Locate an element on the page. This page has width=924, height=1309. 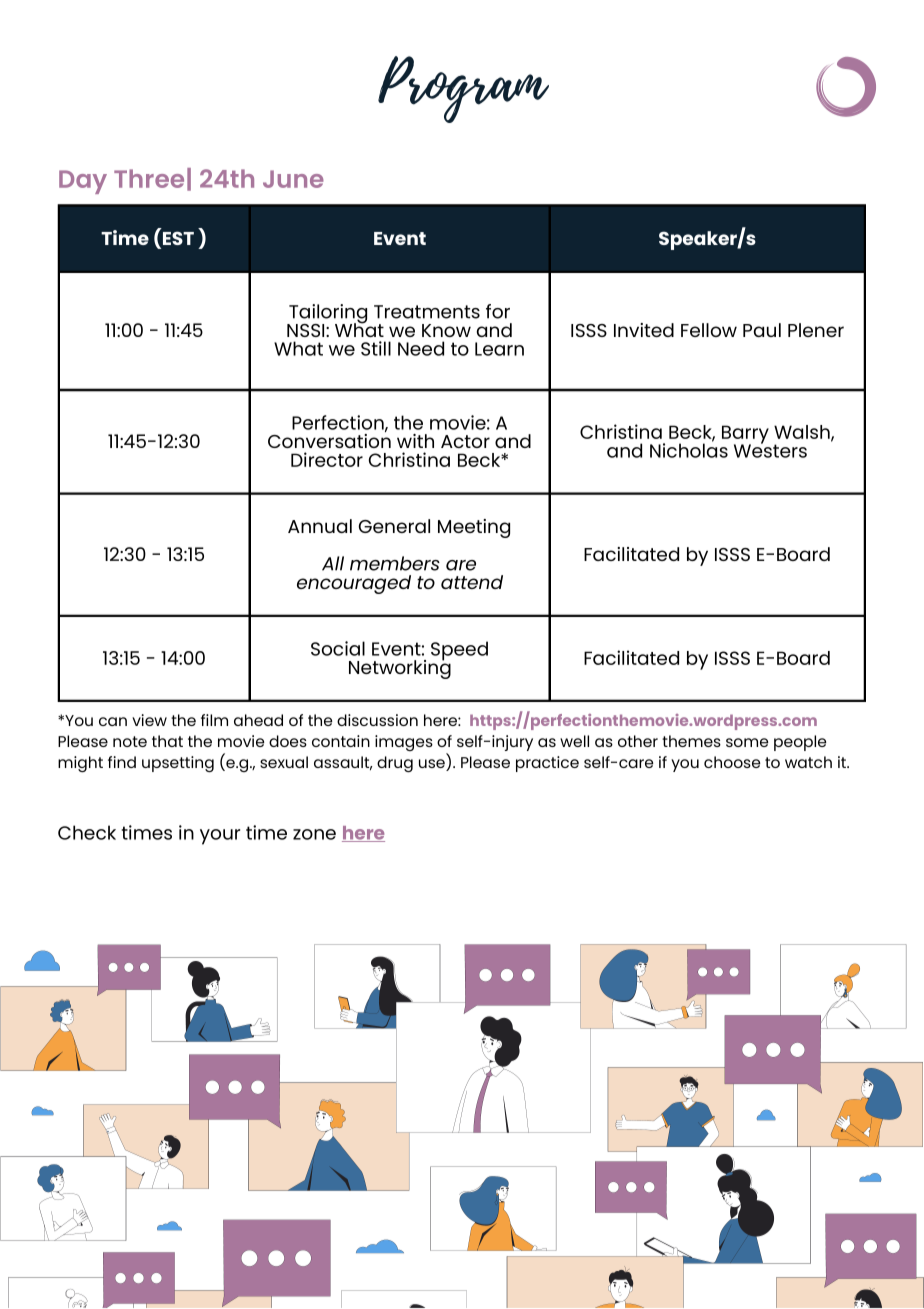
Fellow is located at coordinates (709, 330).
